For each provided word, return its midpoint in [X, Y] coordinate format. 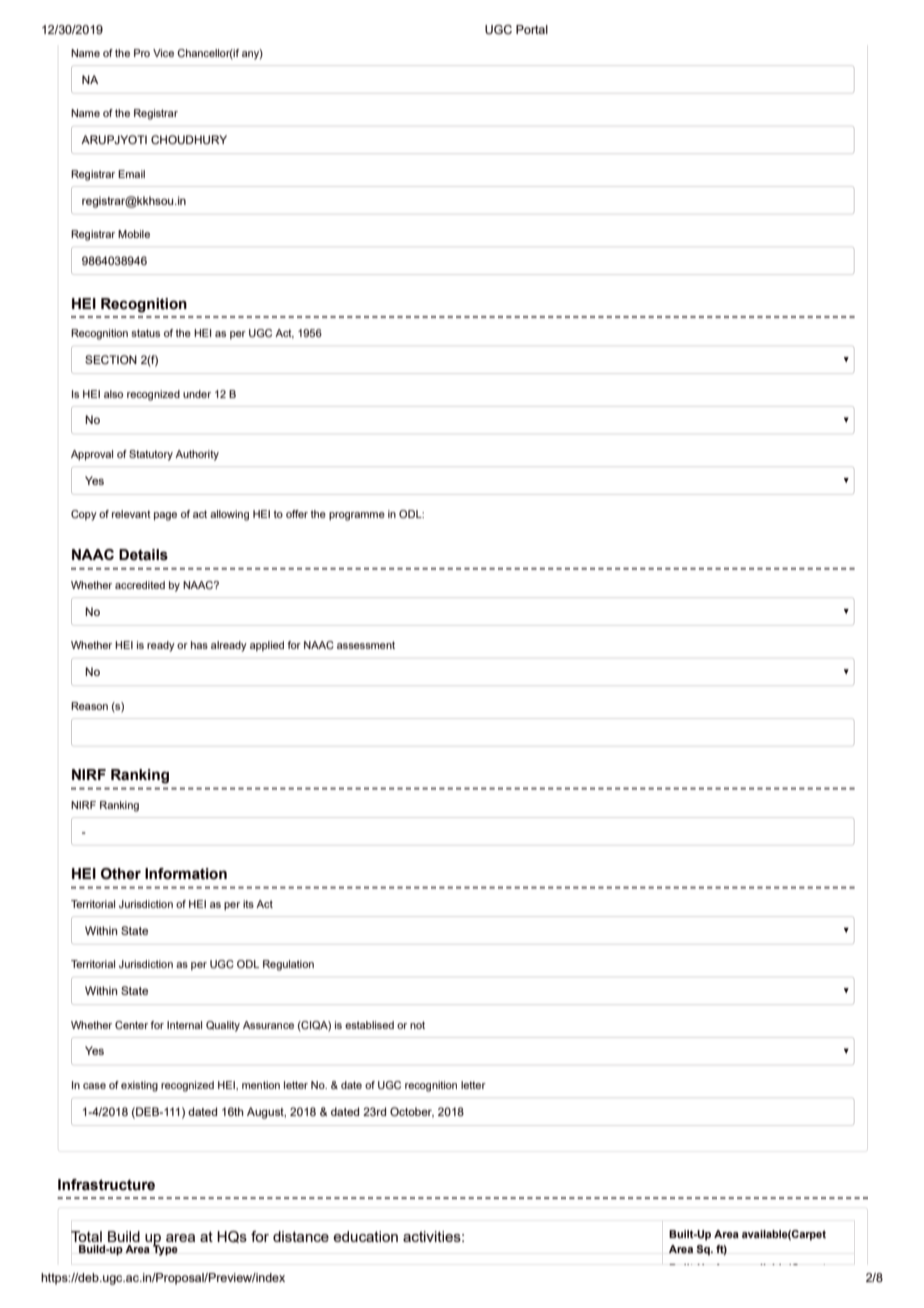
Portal [532, 29]
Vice [163, 53]
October [412, 1112]
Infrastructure [106, 1185]
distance [301, 1236]
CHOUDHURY [189, 140]
